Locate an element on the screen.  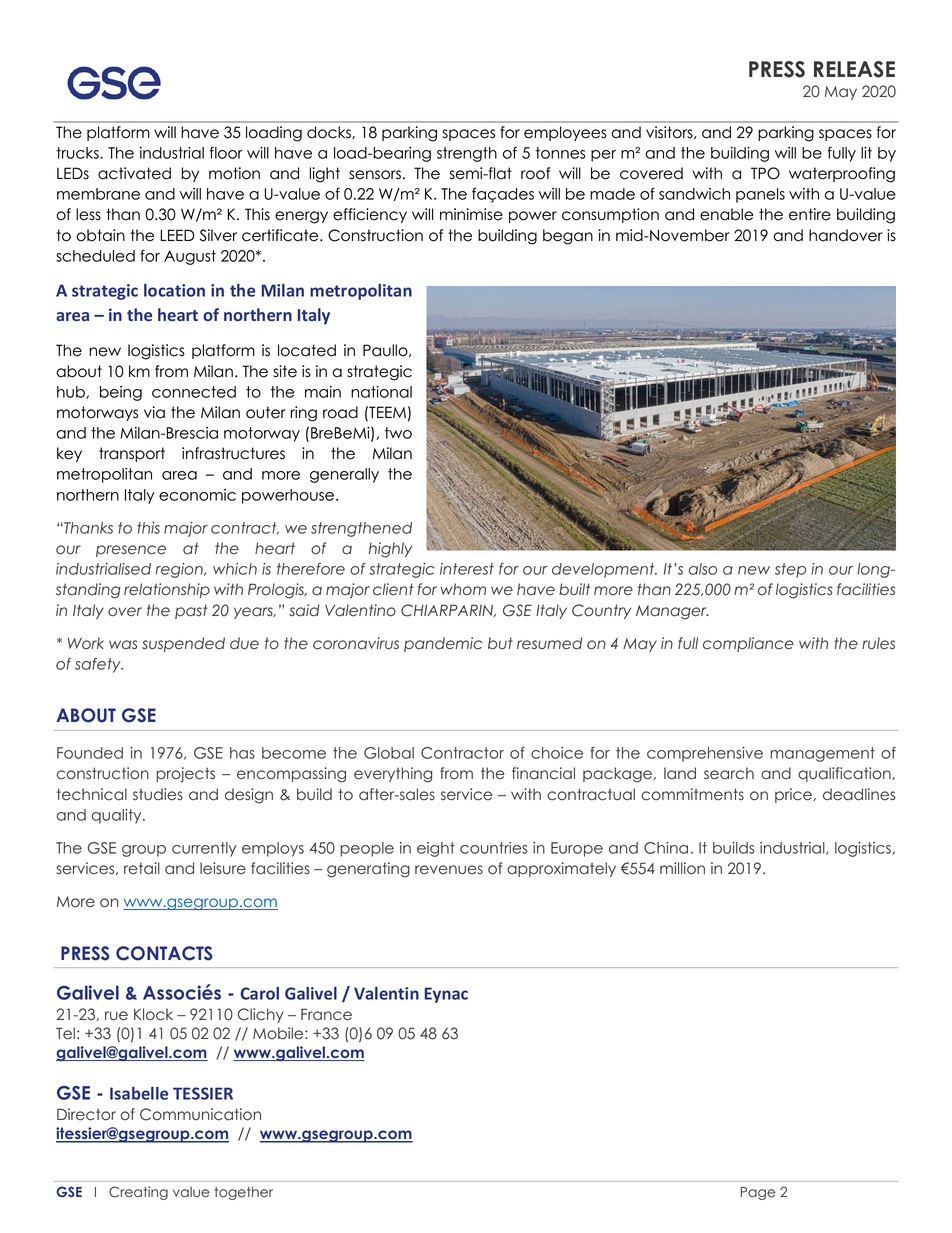
Creating is located at coordinates (138, 1193).
